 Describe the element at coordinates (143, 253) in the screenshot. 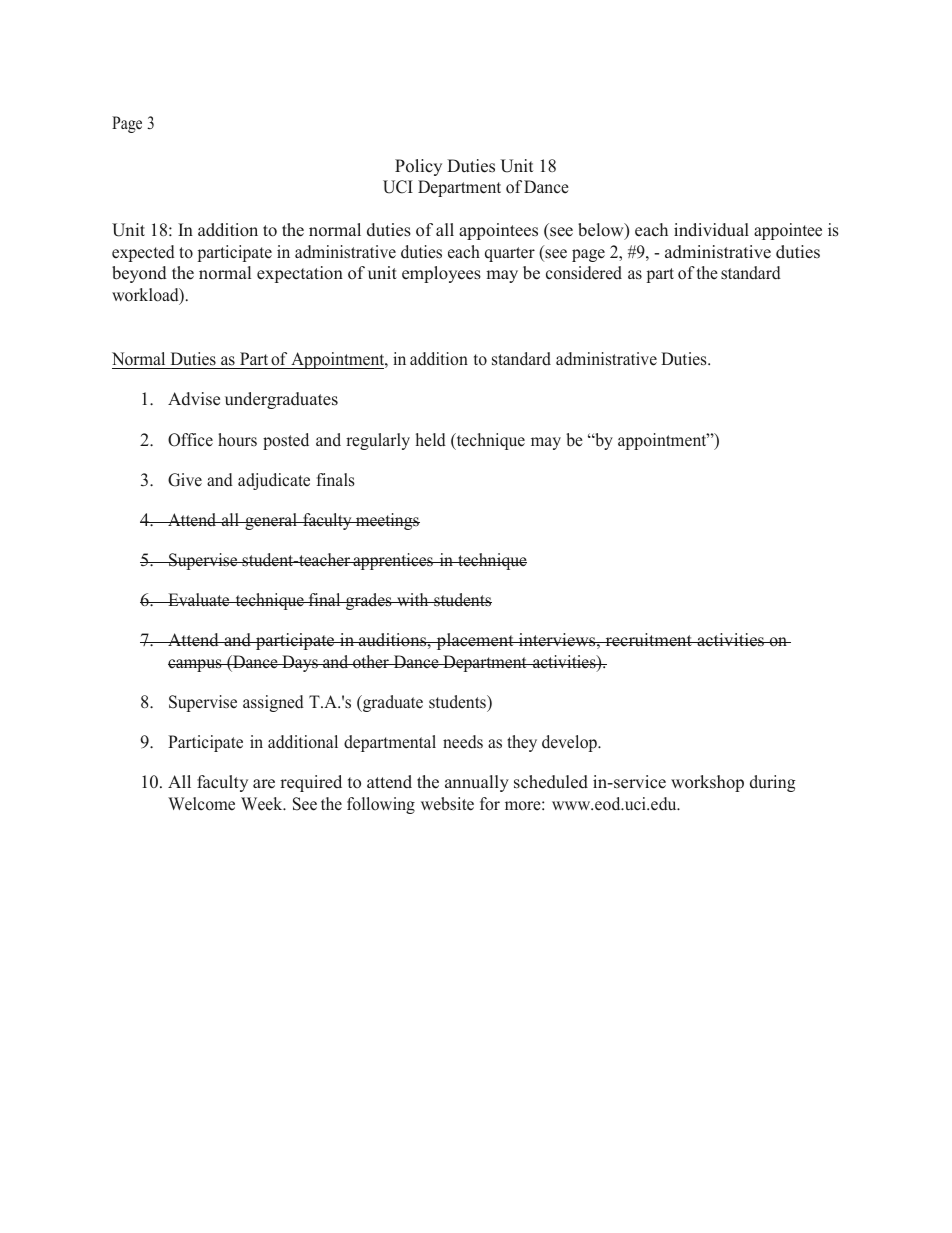

I see `expected` at that location.
